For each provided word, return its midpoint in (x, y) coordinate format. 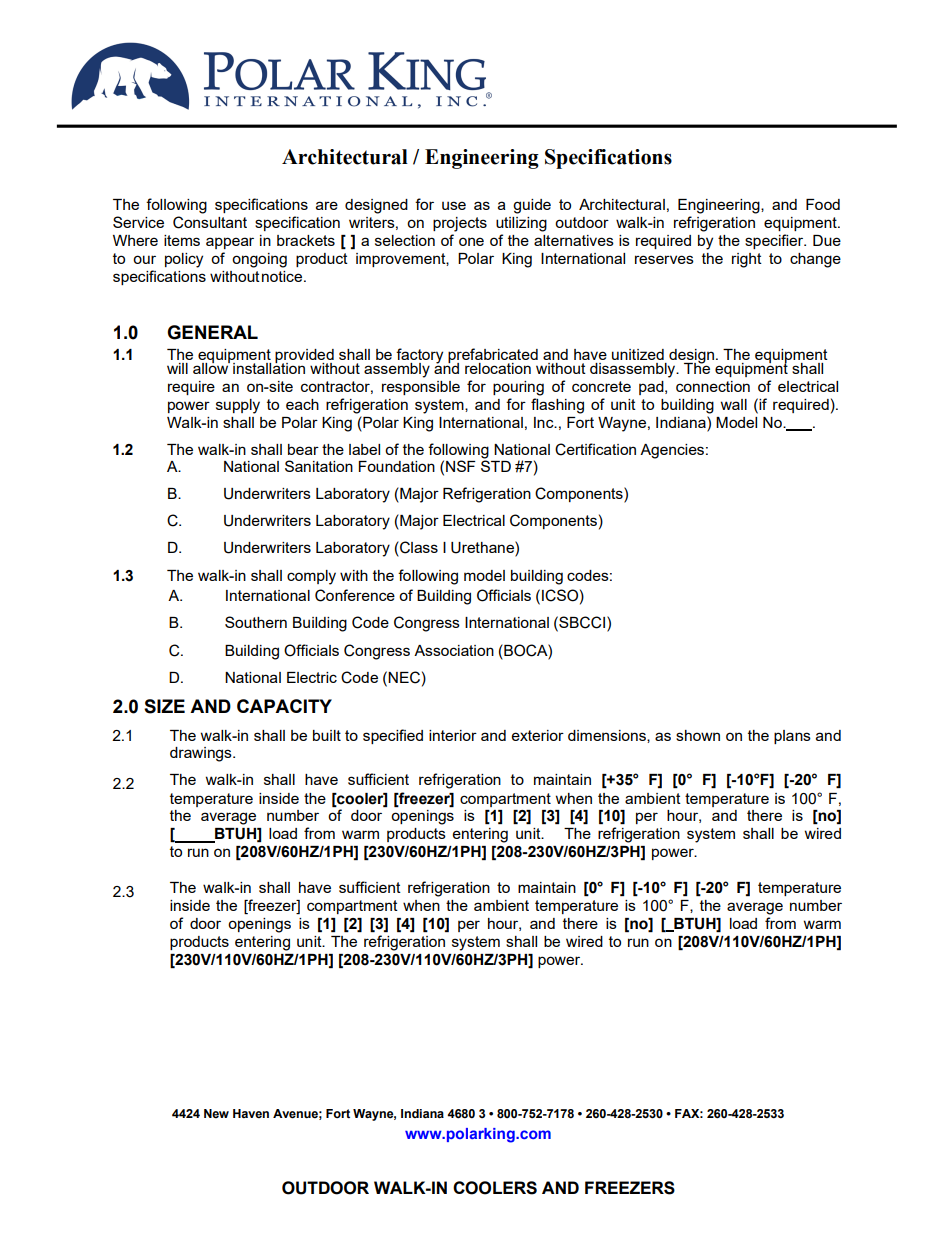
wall (734, 404)
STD (496, 465)
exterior (538, 735)
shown (698, 735)
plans (792, 737)
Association (454, 650)
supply (238, 406)
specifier (775, 241)
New (216, 1113)
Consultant (210, 222)
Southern (256, 622)
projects (460, 224)
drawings (202, 754)
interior (453, 735)
